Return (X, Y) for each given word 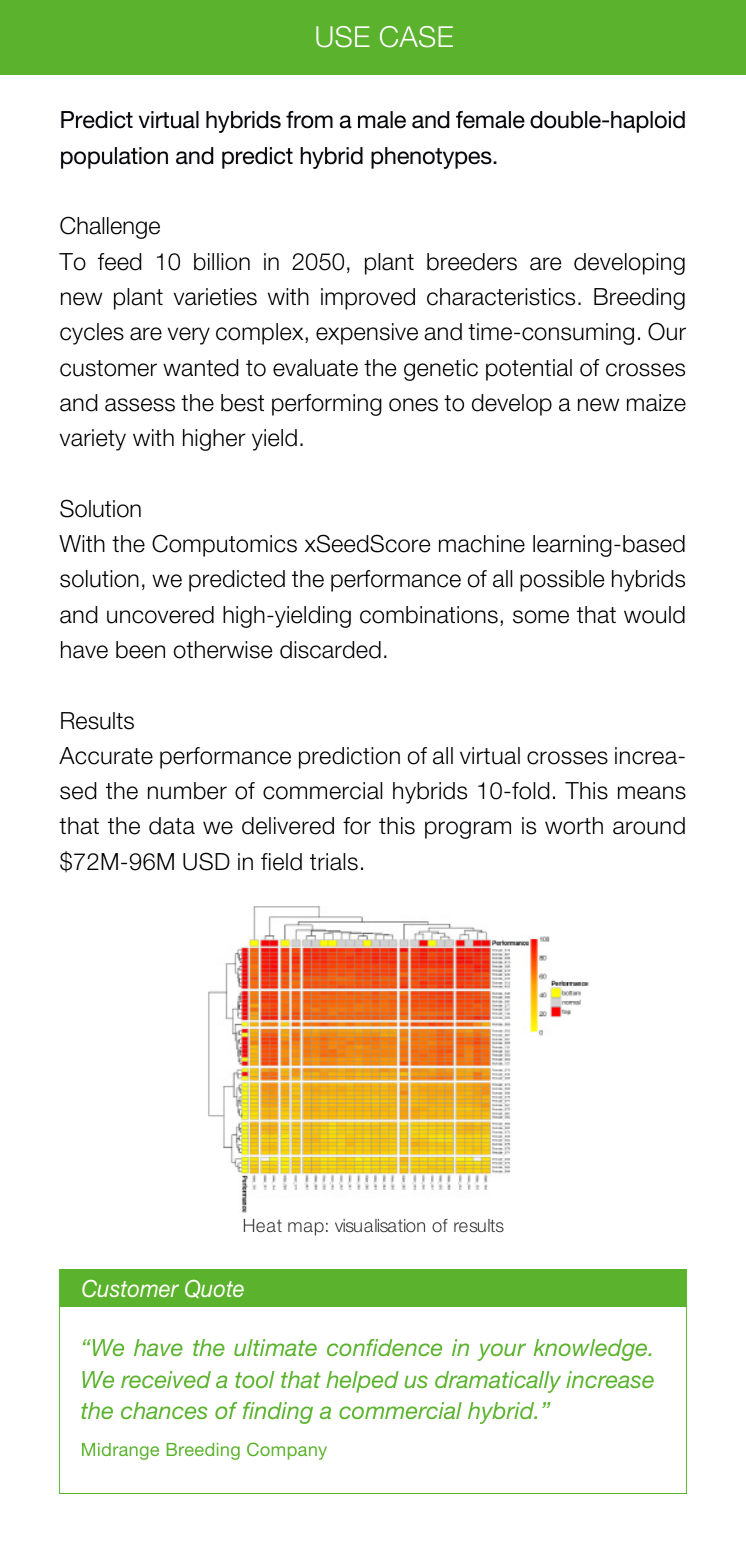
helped (362, 1382)
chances (164, 1410)
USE (343, 37)
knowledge (592, 1350)
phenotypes (432, 158)
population (114, 158)
